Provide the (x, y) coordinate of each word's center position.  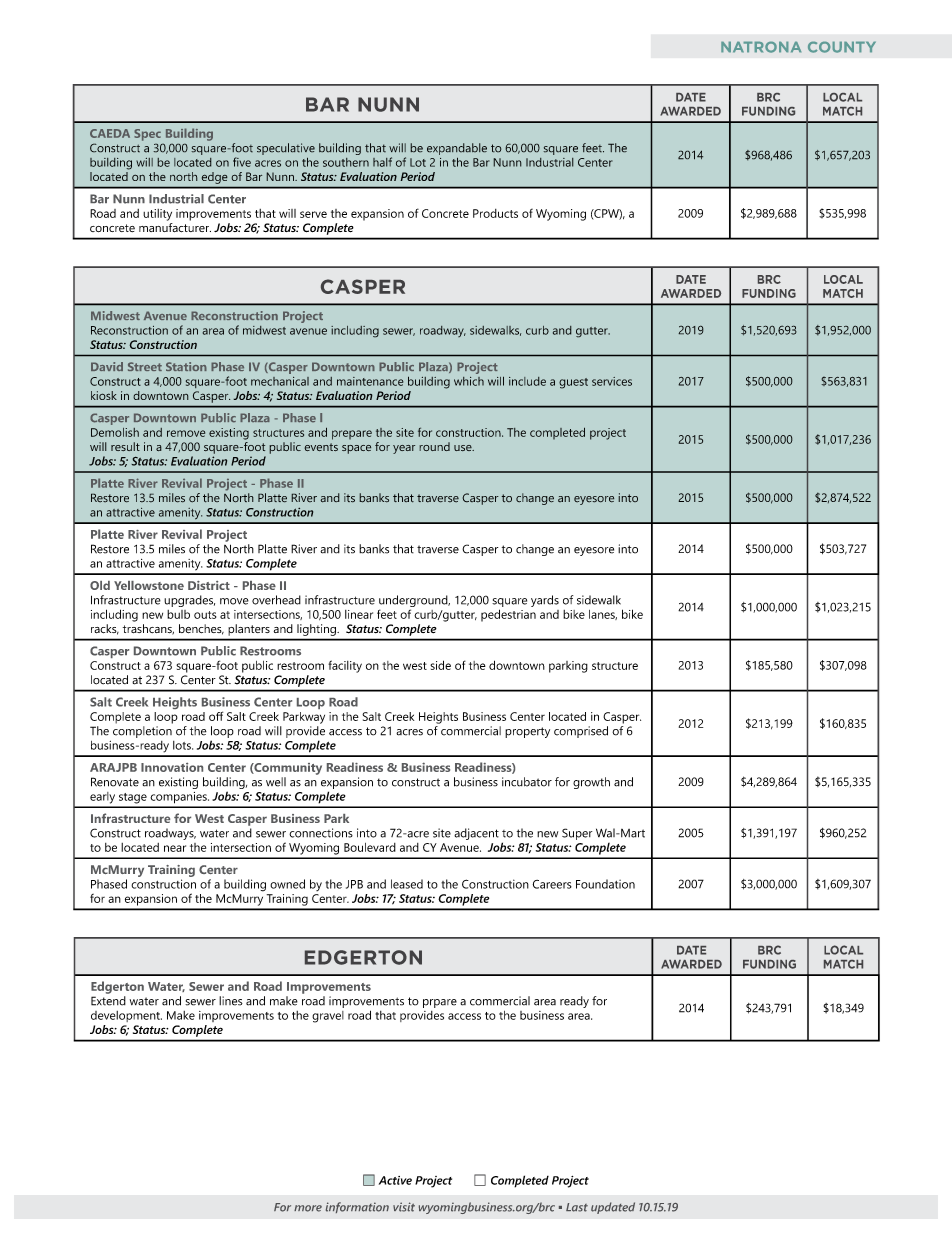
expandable (457, 149)
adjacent (476, 834)
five (242, 162)
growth (591, 783)
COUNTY (842, 47)
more (308, 1208)
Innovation (172, 767)
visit (404, 1207)
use (464, 448)
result (125, 446)
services (612, 381)
